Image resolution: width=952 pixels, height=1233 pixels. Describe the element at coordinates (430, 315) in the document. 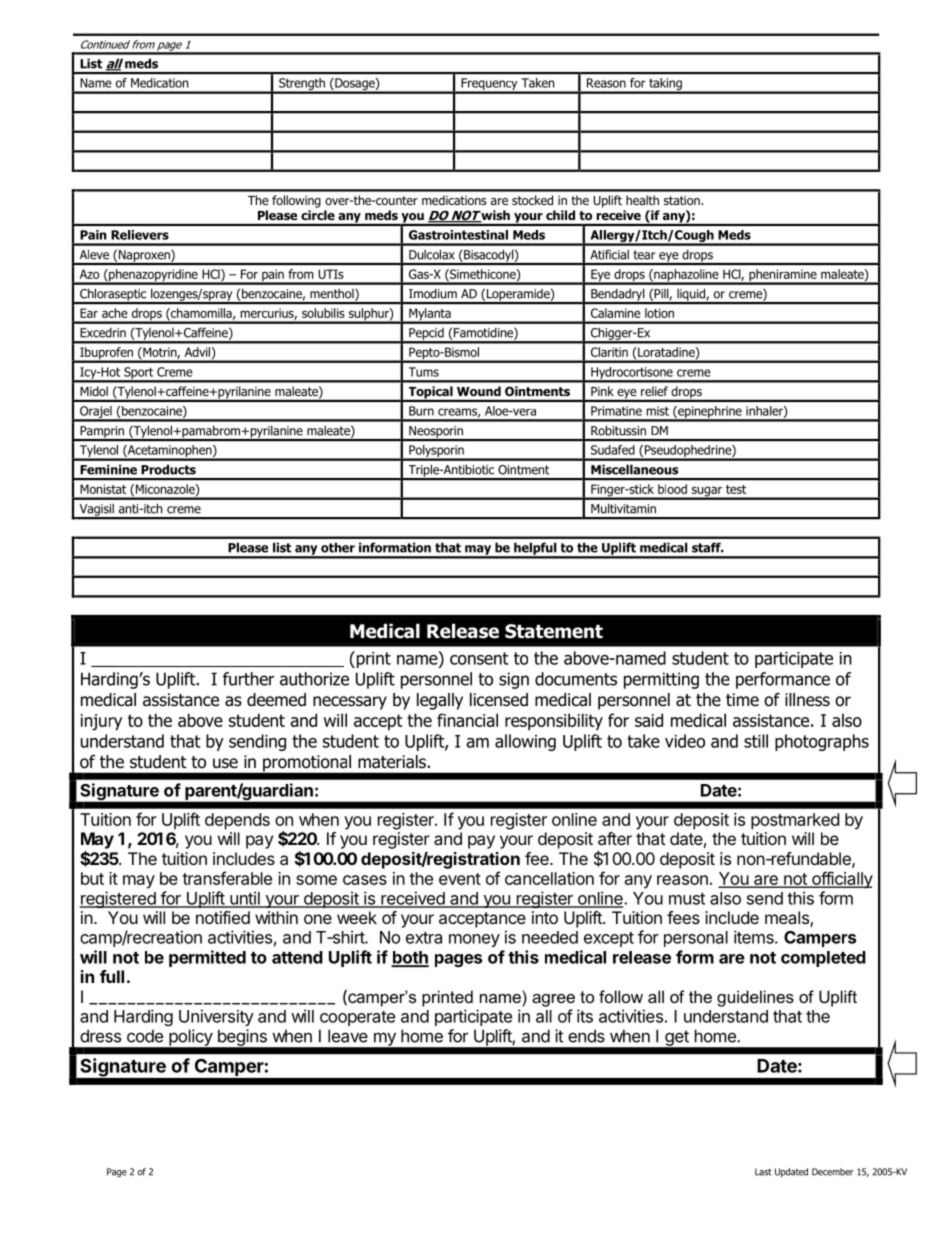

I see `Mylanta` at that location.
